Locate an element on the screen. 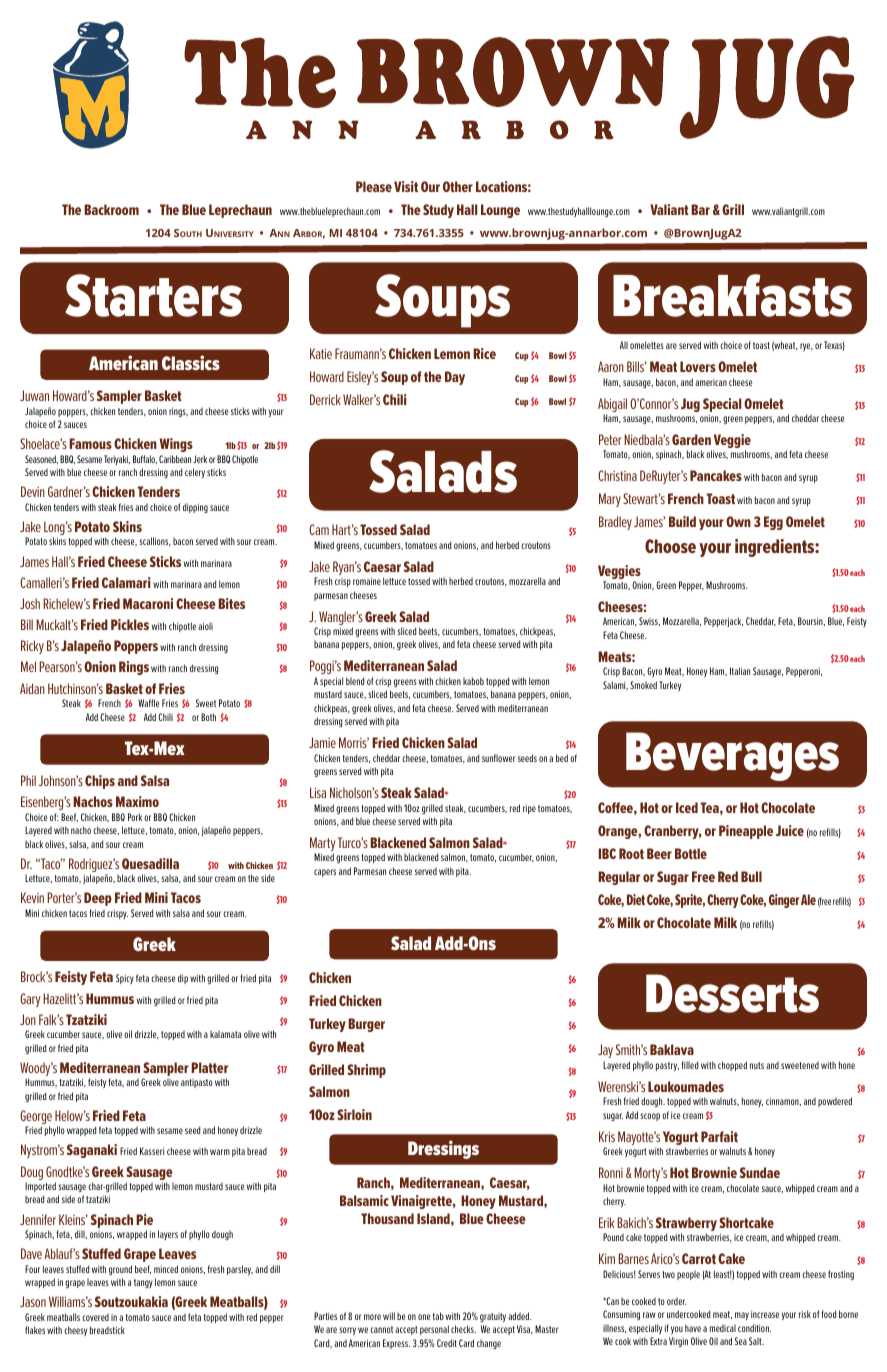 Image resolution: width=887 pixels, height=1372 pixels. Garden is located at coordinates (691, 439).
